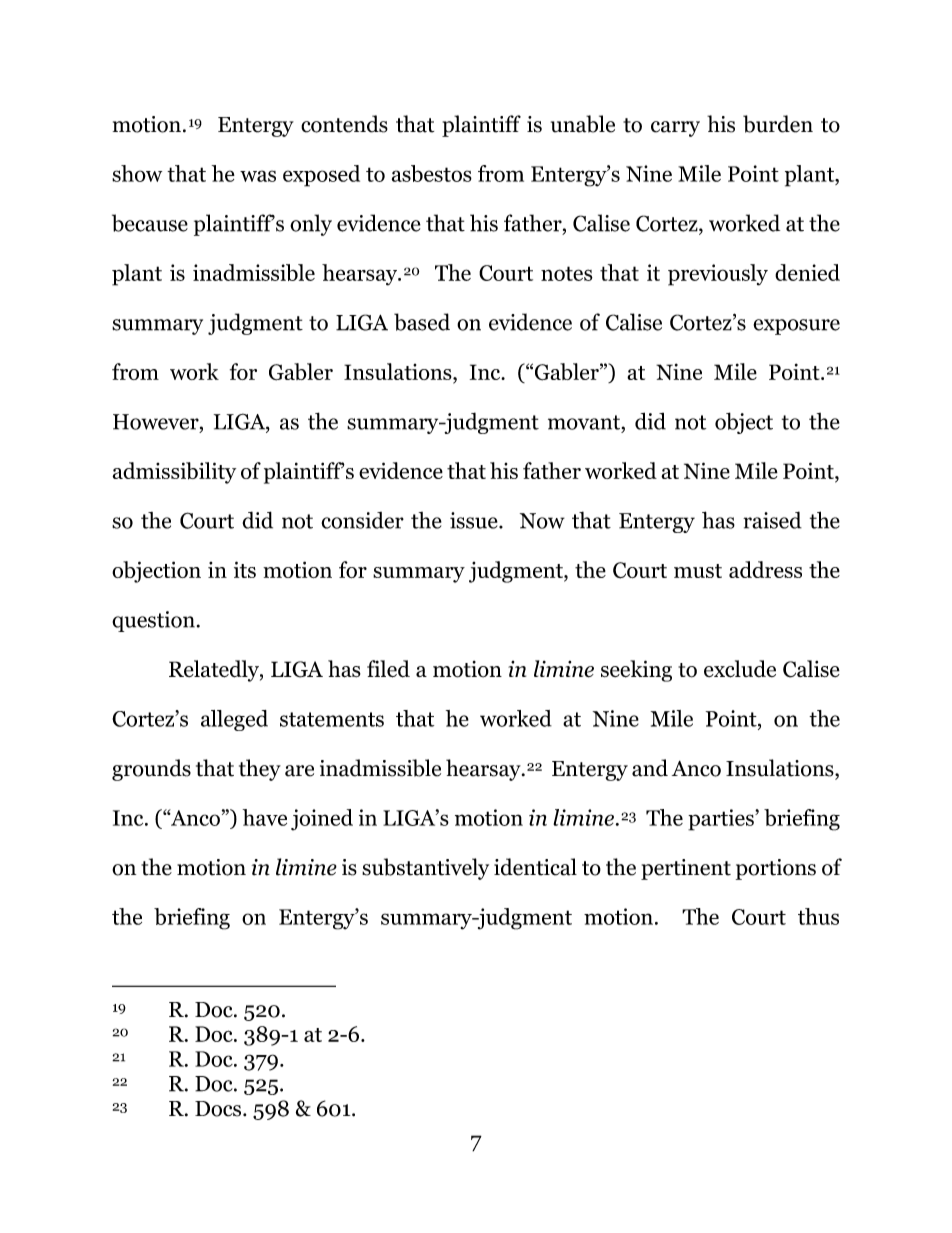 Image resolution: width=952 pixels, height=1233 pixels. I want to click on issue, so click(475, 520).
